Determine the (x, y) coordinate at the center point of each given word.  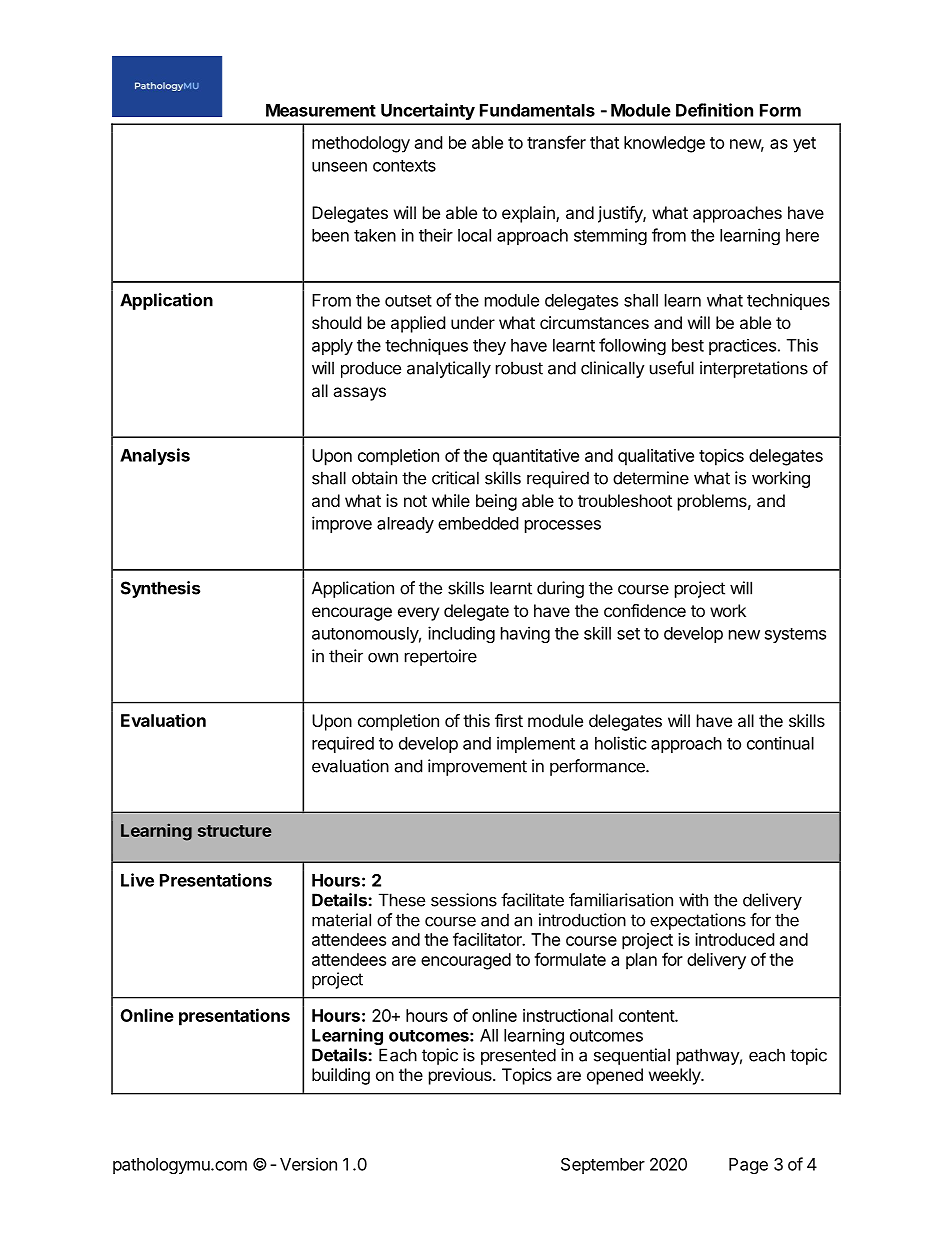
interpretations (754, 369)
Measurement (321, 110)
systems (795, 635)
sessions (464, 900)
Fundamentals (537, 110)
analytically (449, 369)
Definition (714, 110)
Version (308, 1164)
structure (234, 831)
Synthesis (160, 589)
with (693, 900)
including (461, 634)
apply (332, 347)
